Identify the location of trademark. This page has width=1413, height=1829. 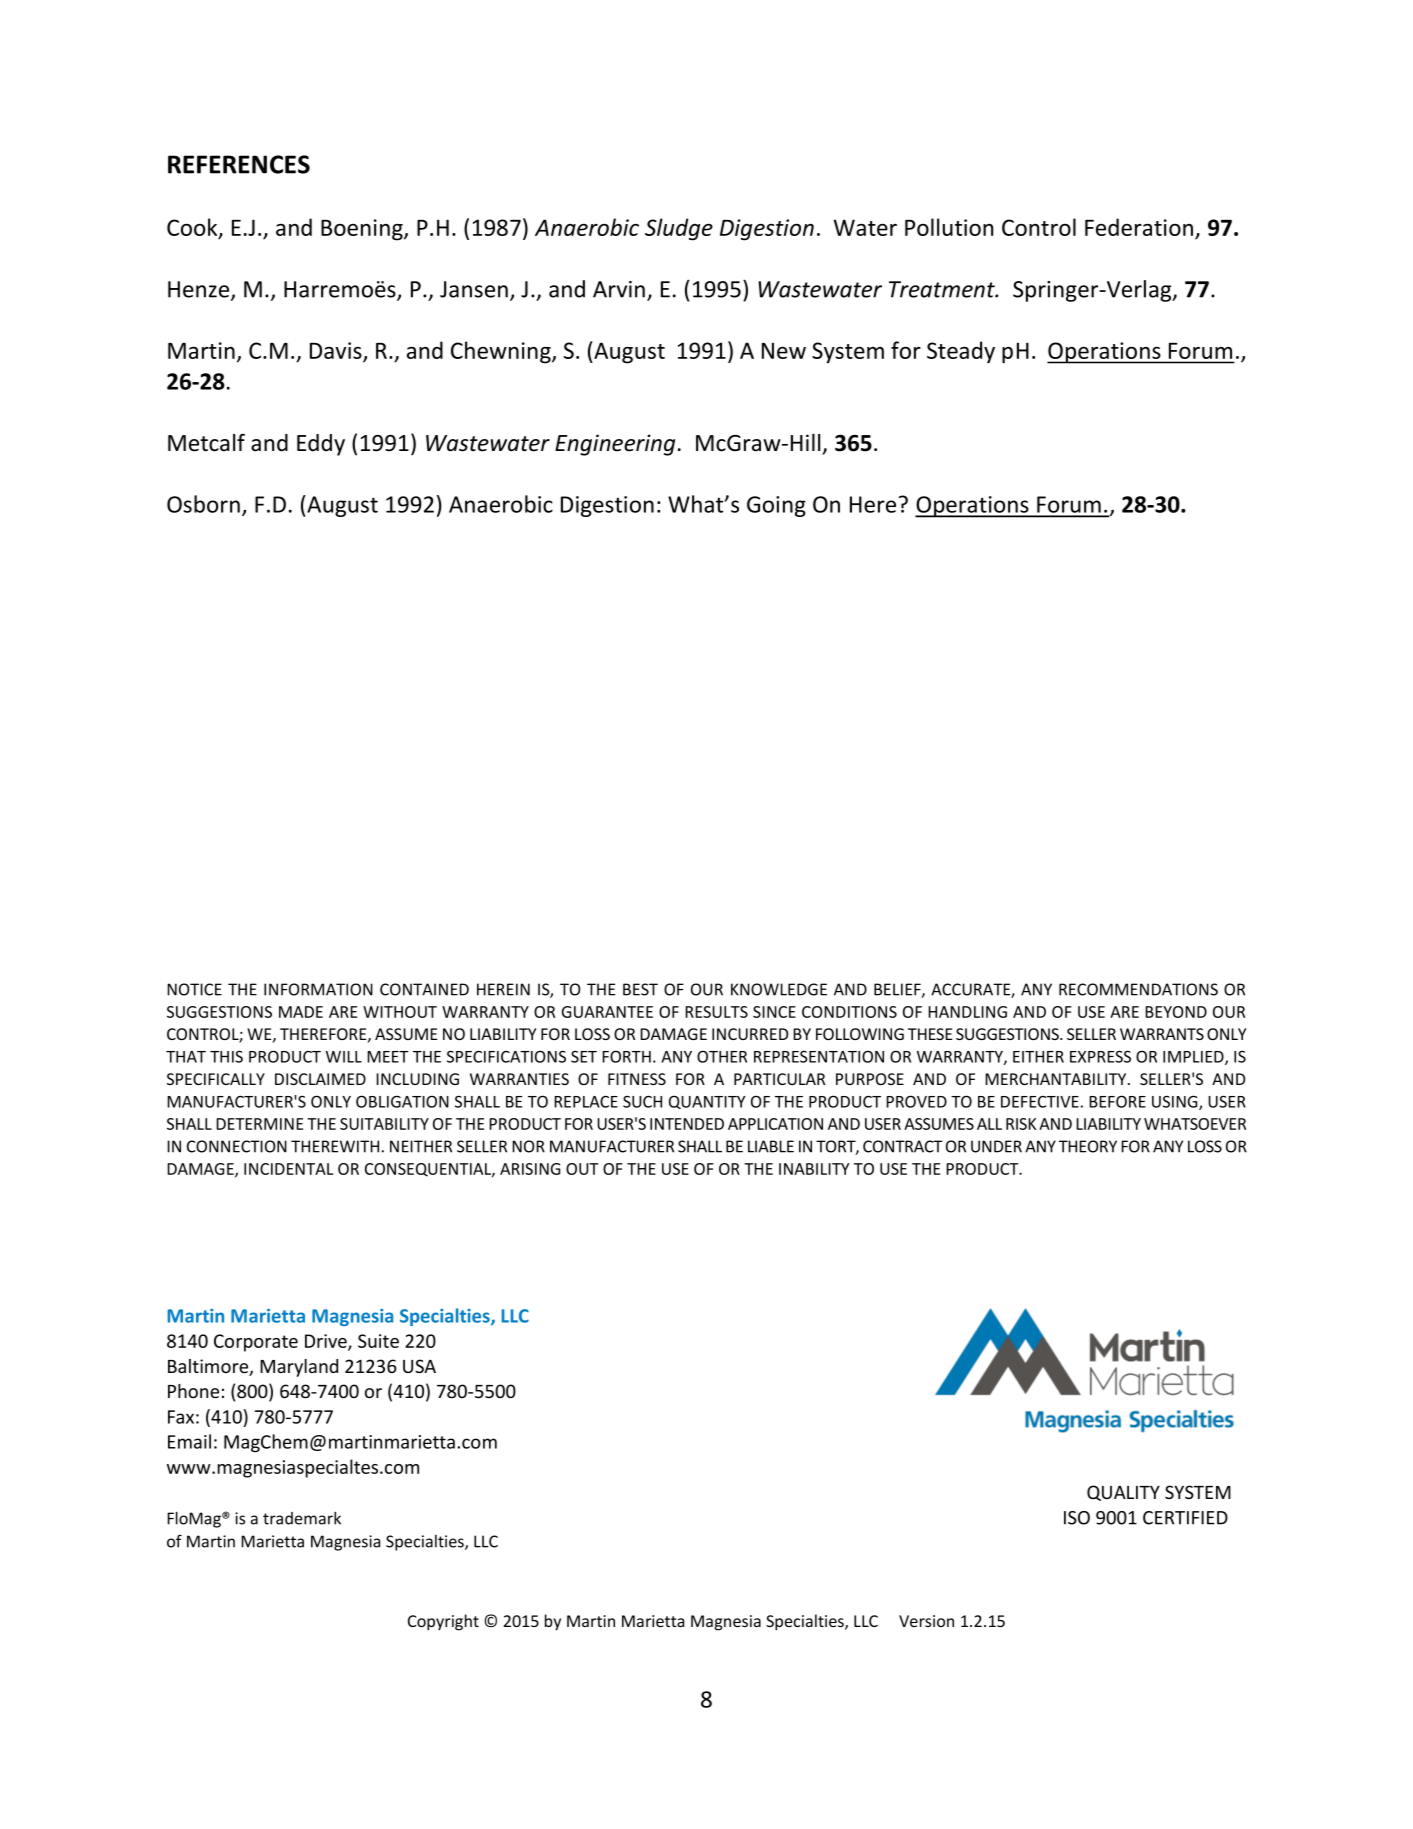
(302, 1518).
